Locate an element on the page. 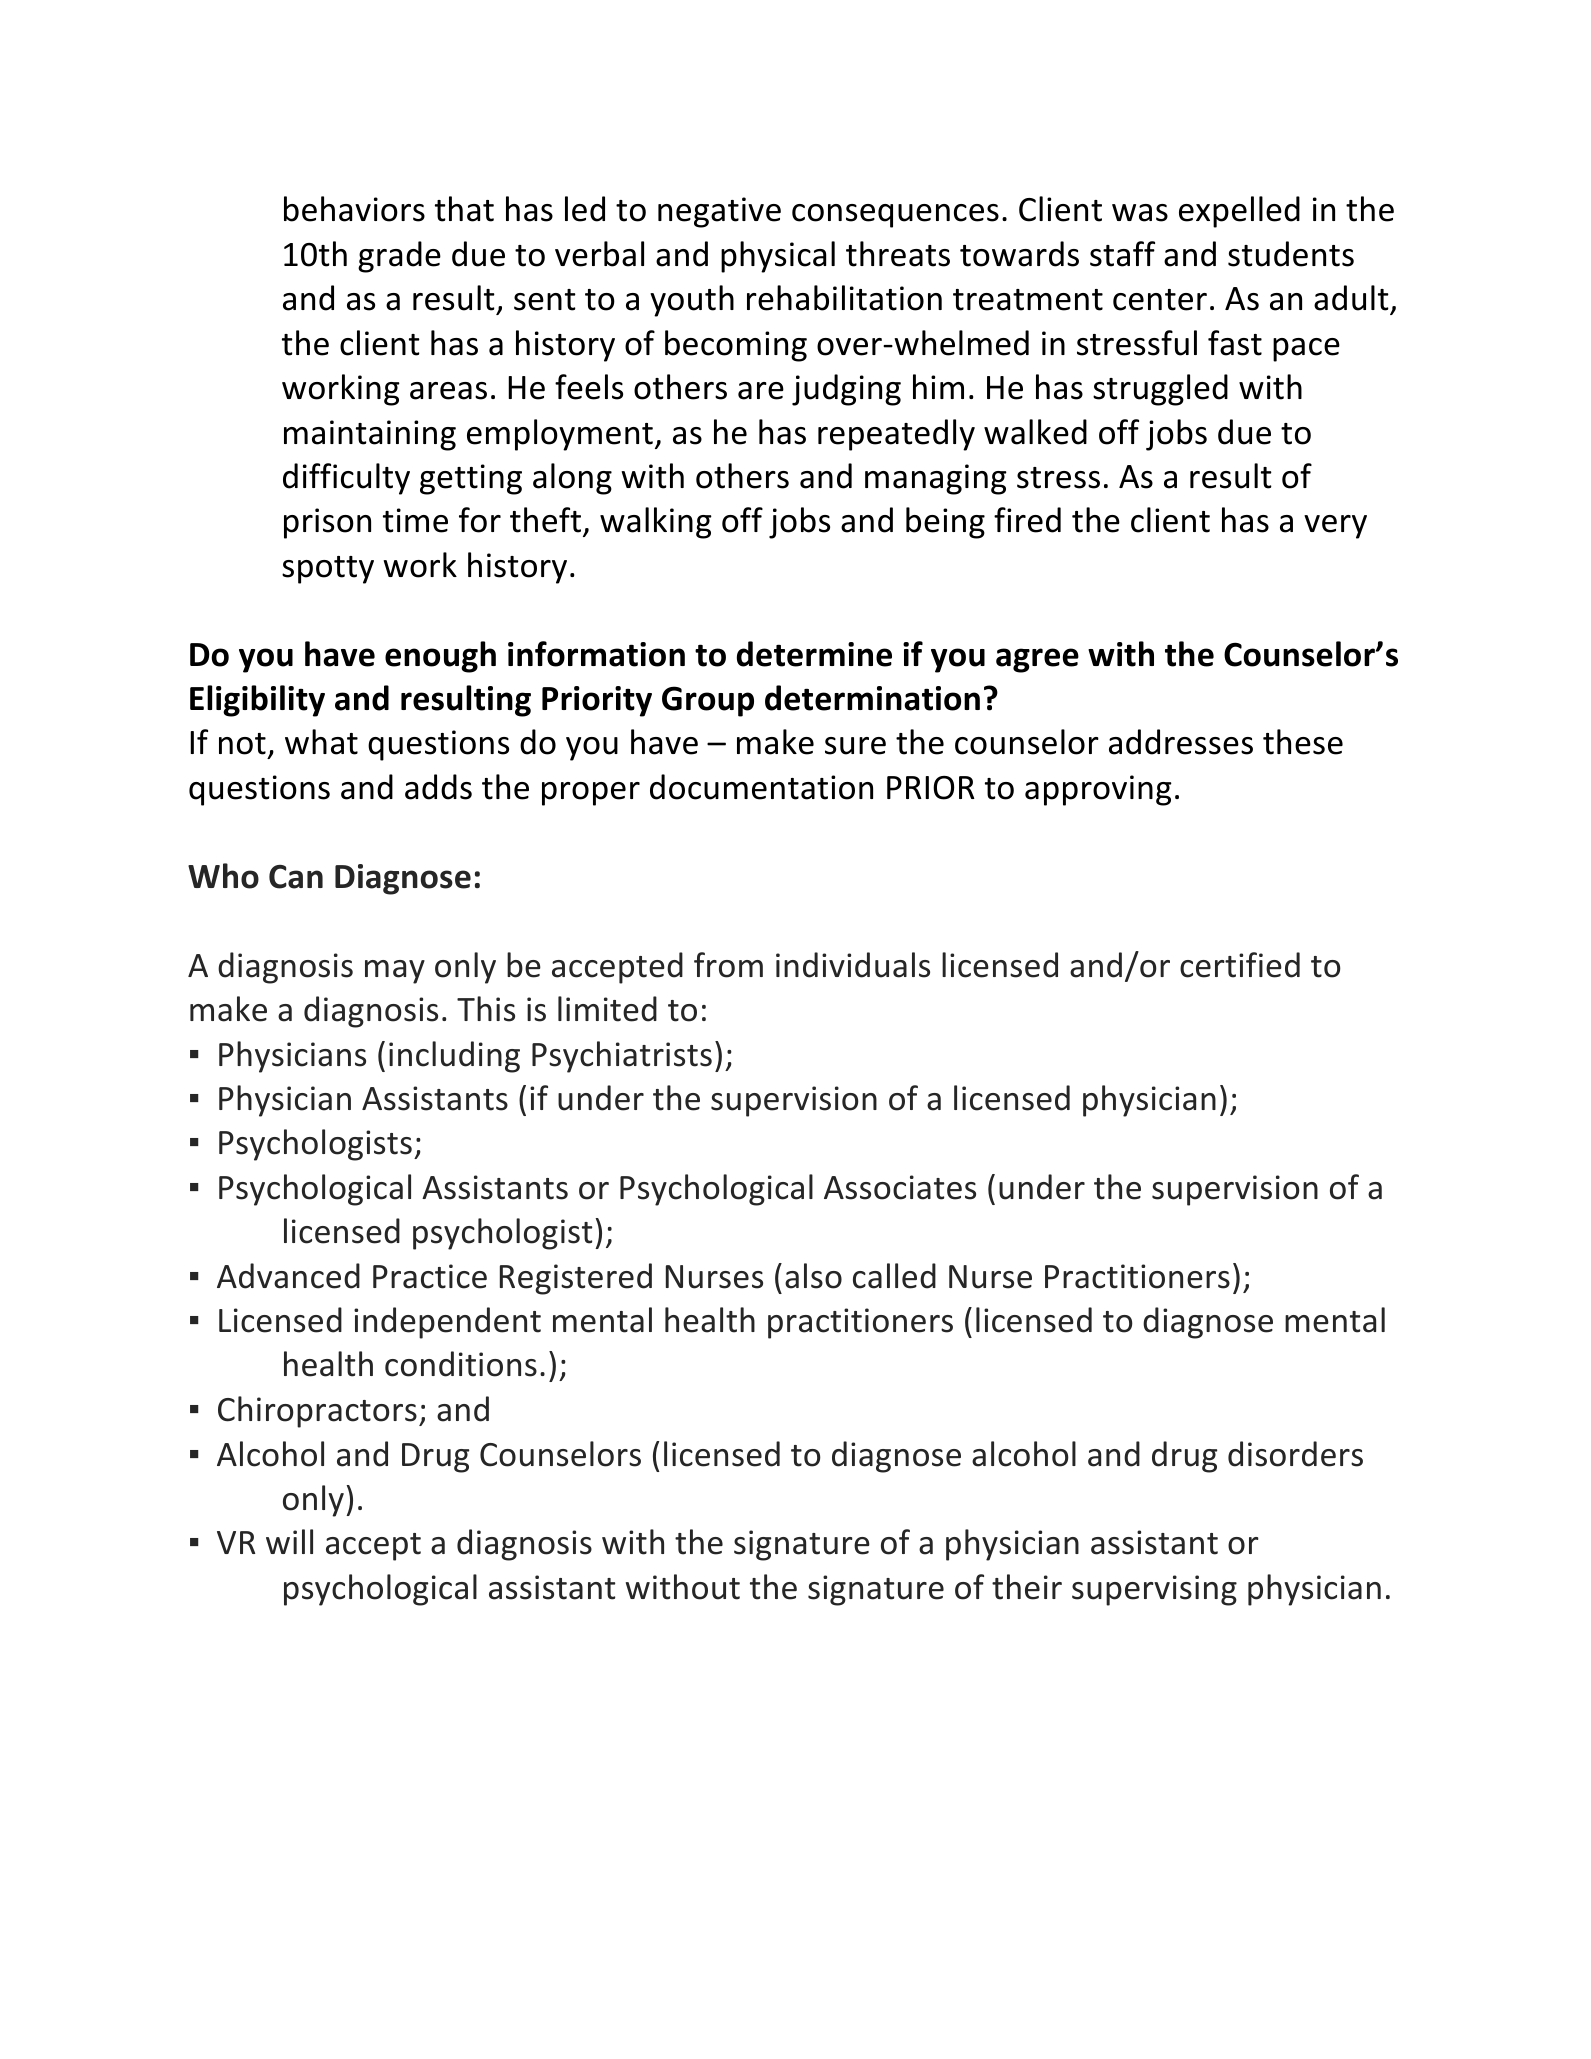 This image has width=1591, height=2059. expelled is located at coordinates (1239, 212).
